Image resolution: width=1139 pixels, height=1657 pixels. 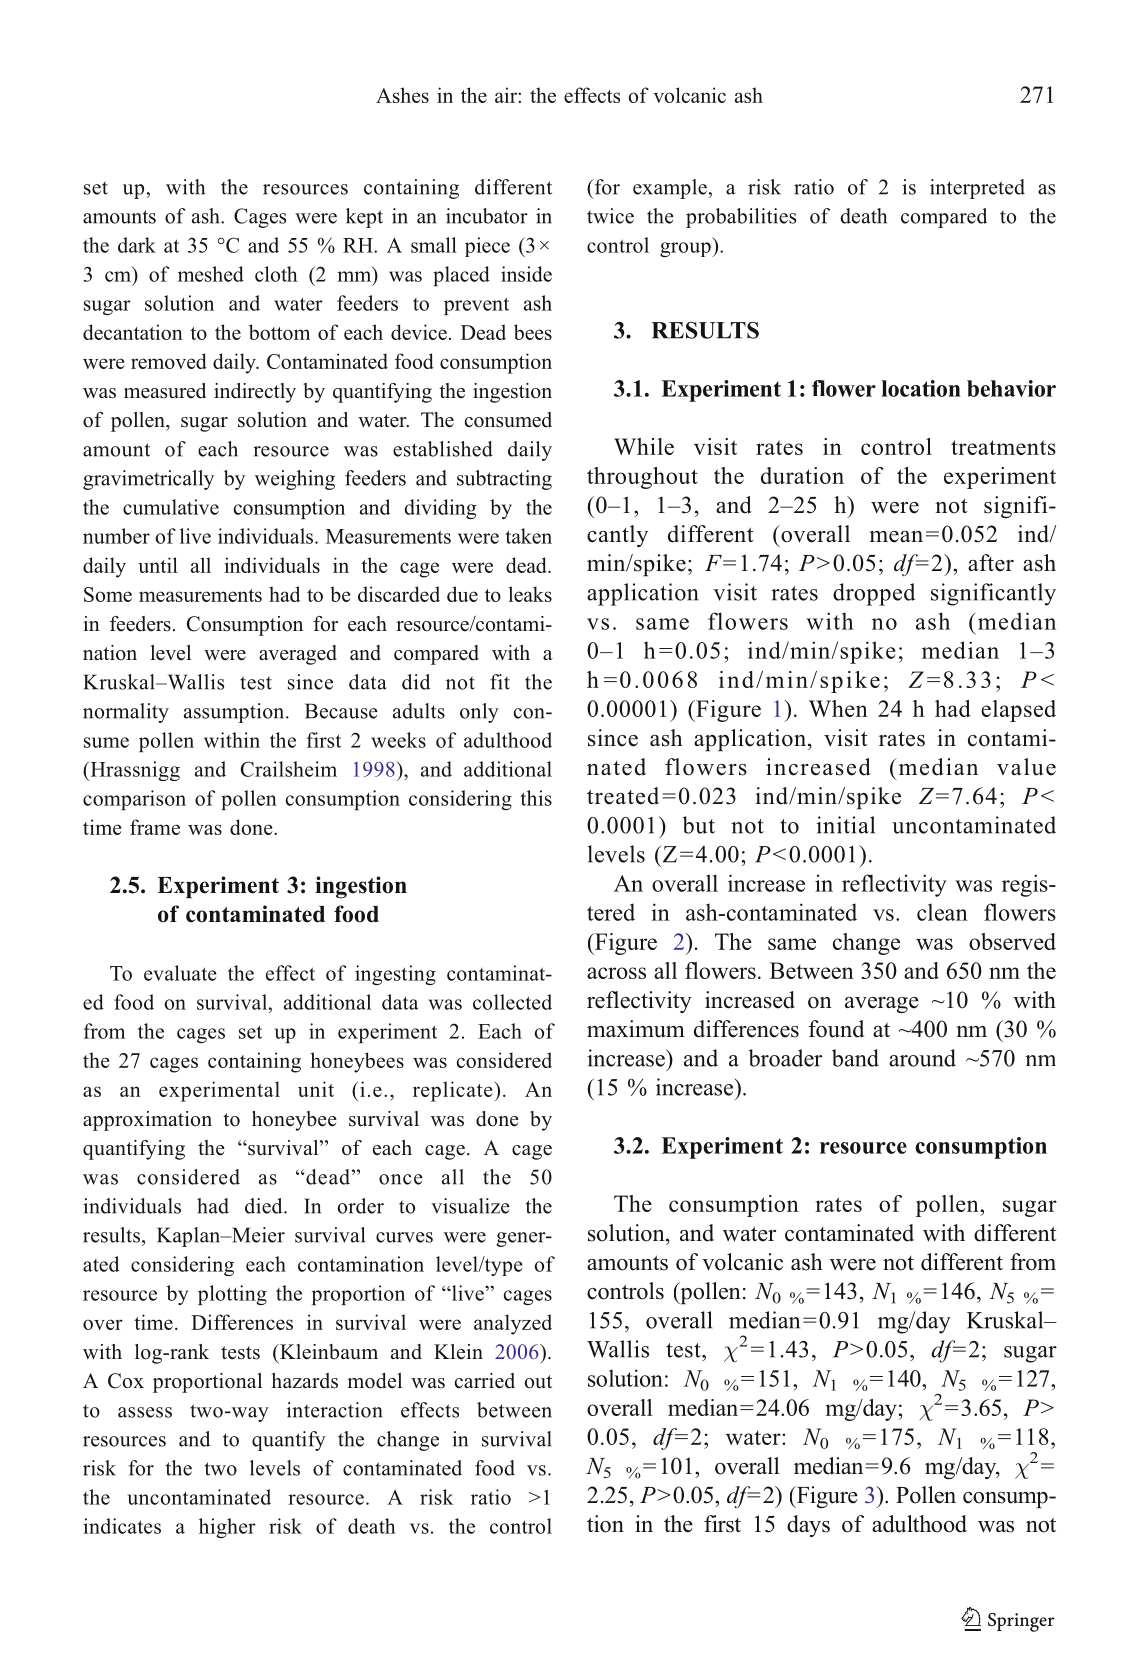 I want to click on subtracting, so click(x=504, y=480).
